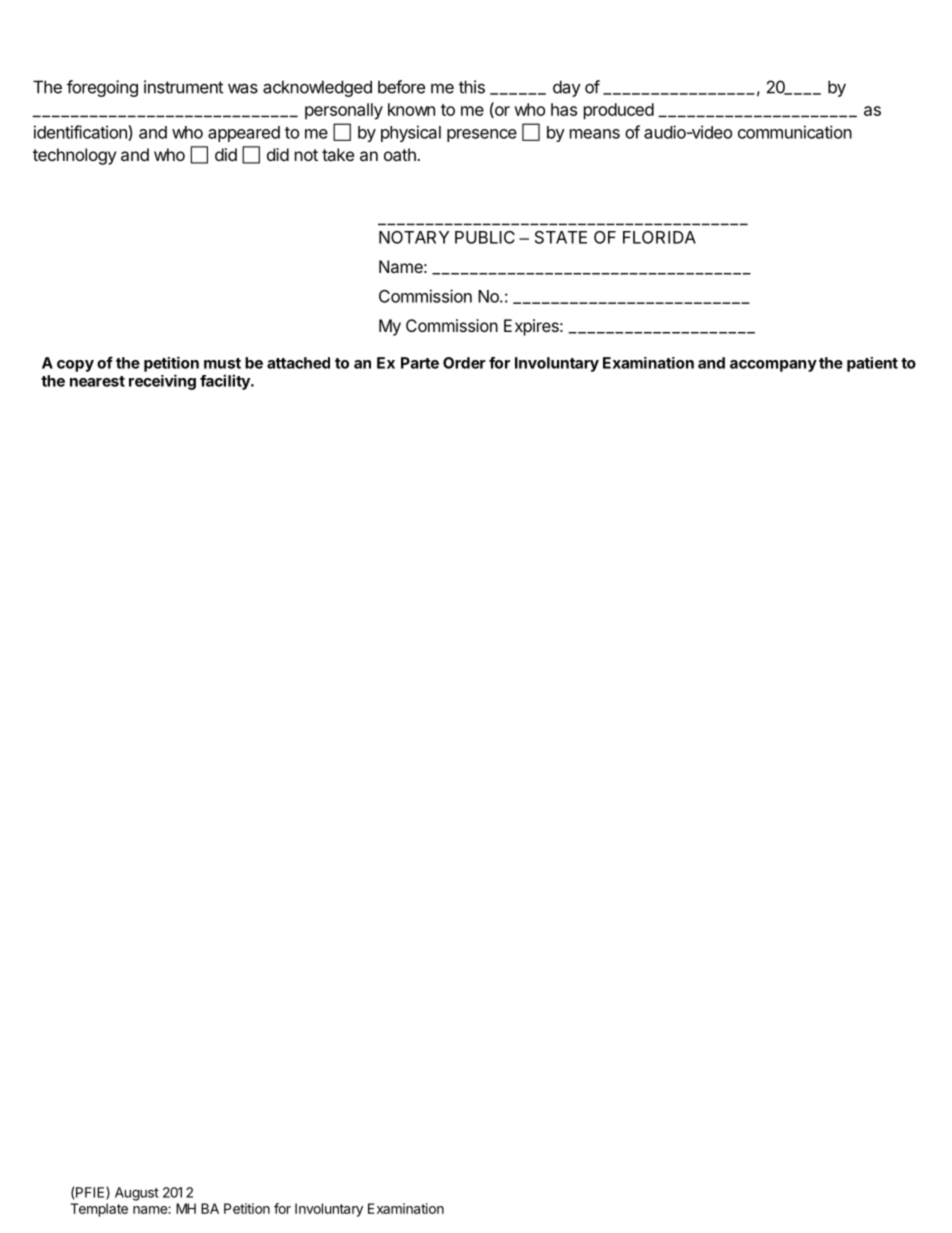 The image size is (952, 1233). Describe the element at coordinates (162, 382) in the document. I see `receiving` at that location.
